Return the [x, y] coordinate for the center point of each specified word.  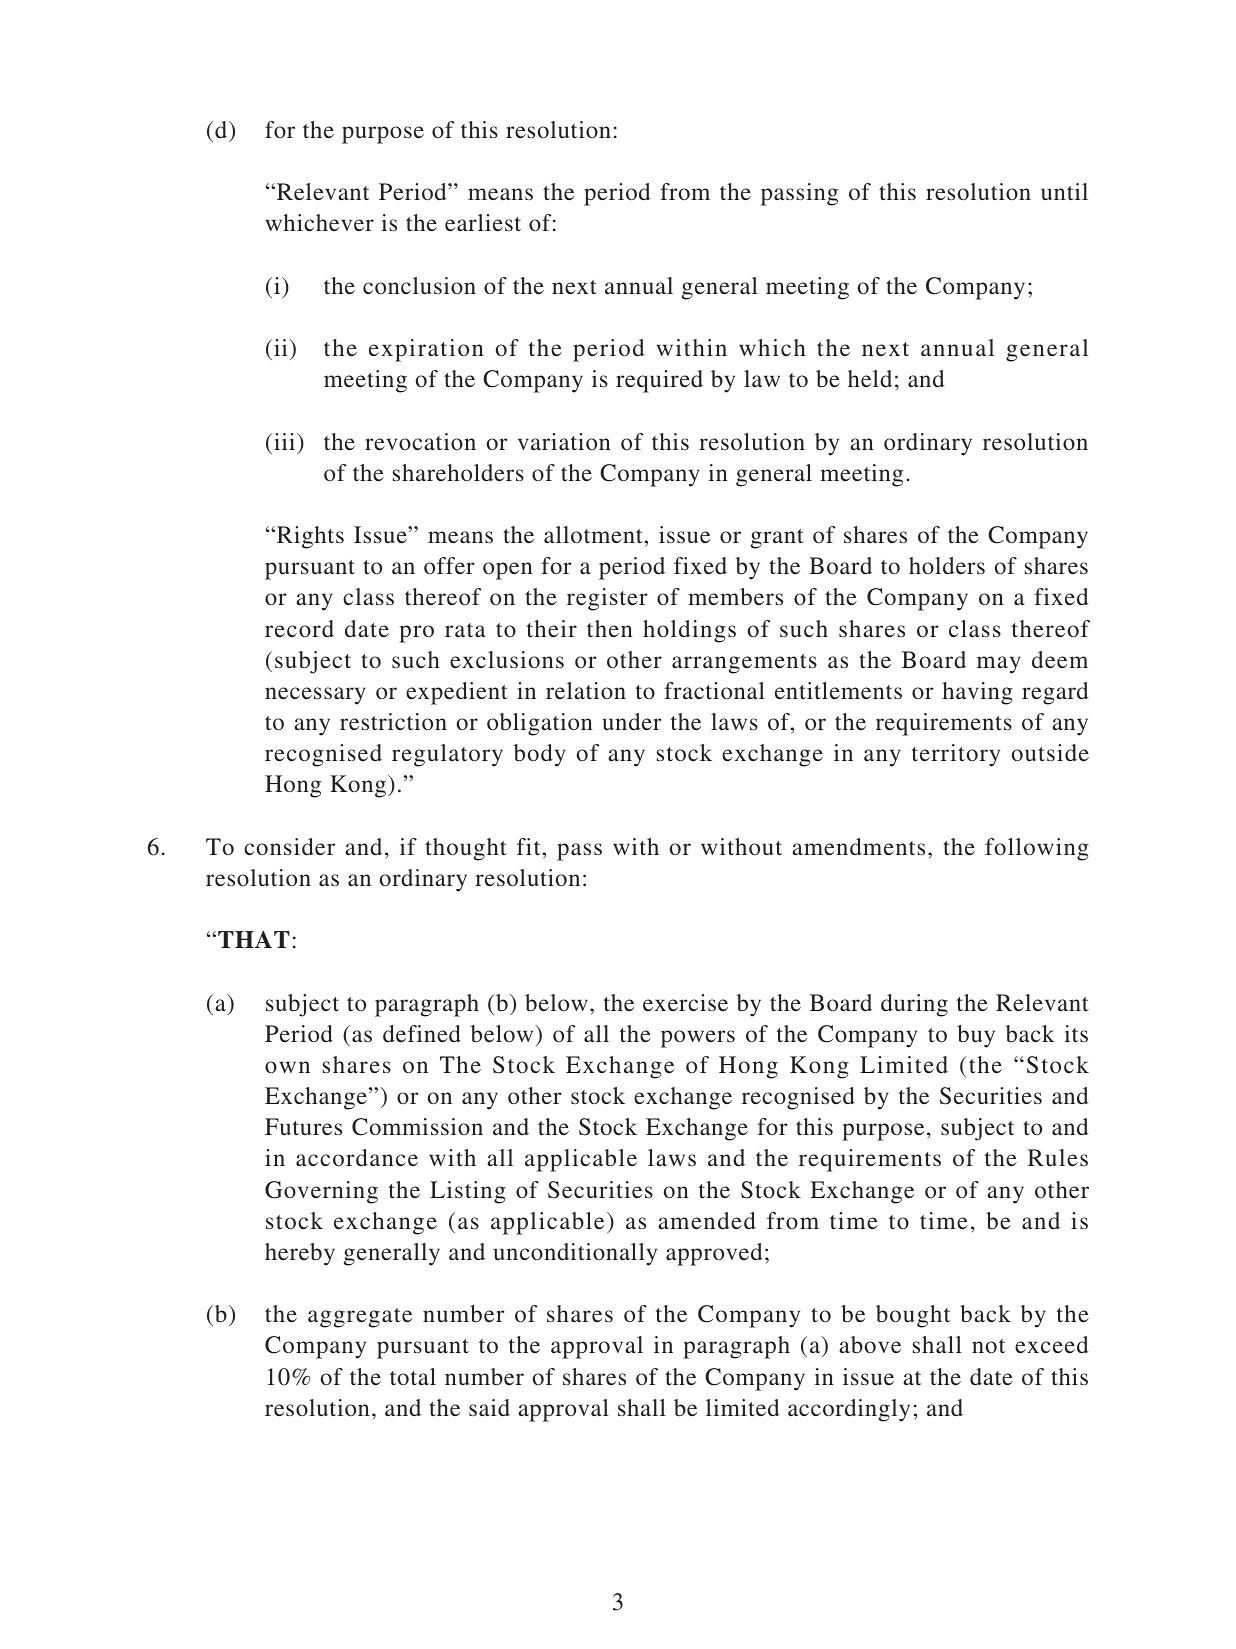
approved [714, 1254]
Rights [309, 537]
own [287, 1067]
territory [956, 755]
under [632, 721]
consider [289, 846]
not [988, 1346]
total [413, 1376]
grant [777, 539]
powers [698, 1039]
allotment [593, 534]
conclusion [419, 285]
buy [976, 1036]
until [1064, 191]
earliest [483, 222]
